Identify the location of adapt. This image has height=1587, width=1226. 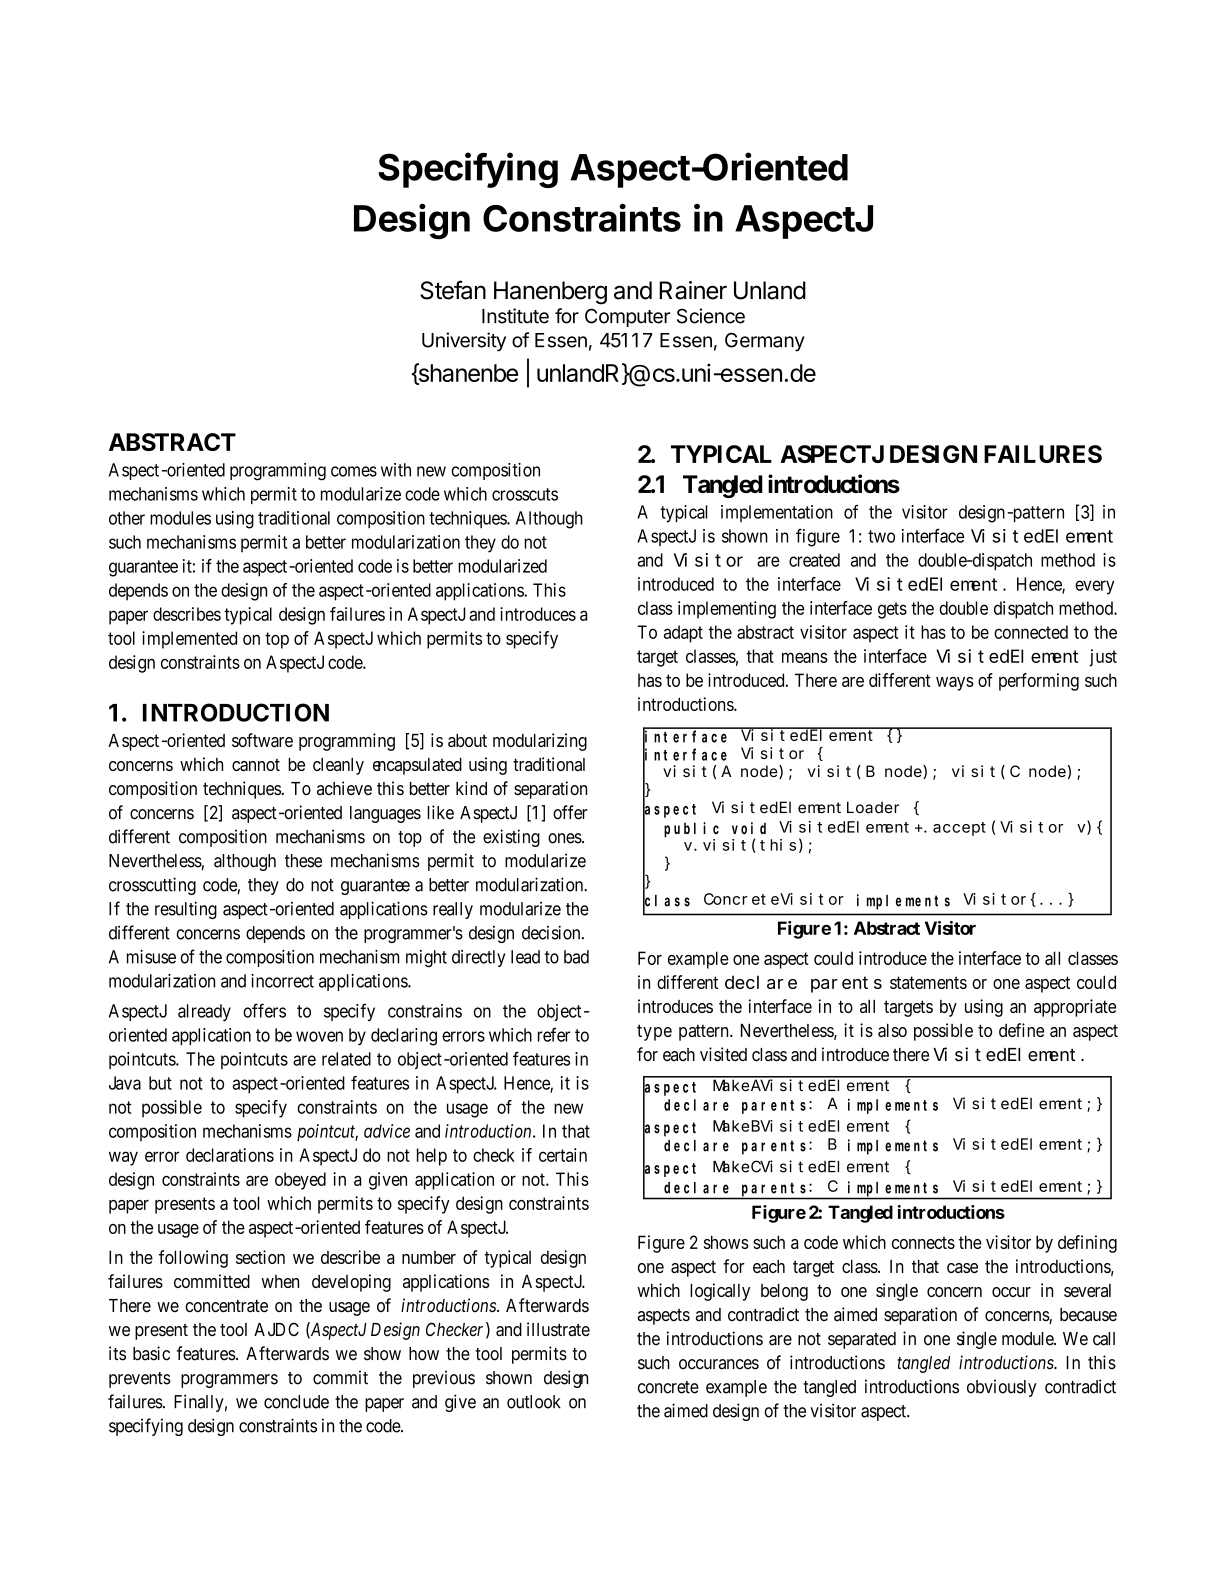
(683, 634).
